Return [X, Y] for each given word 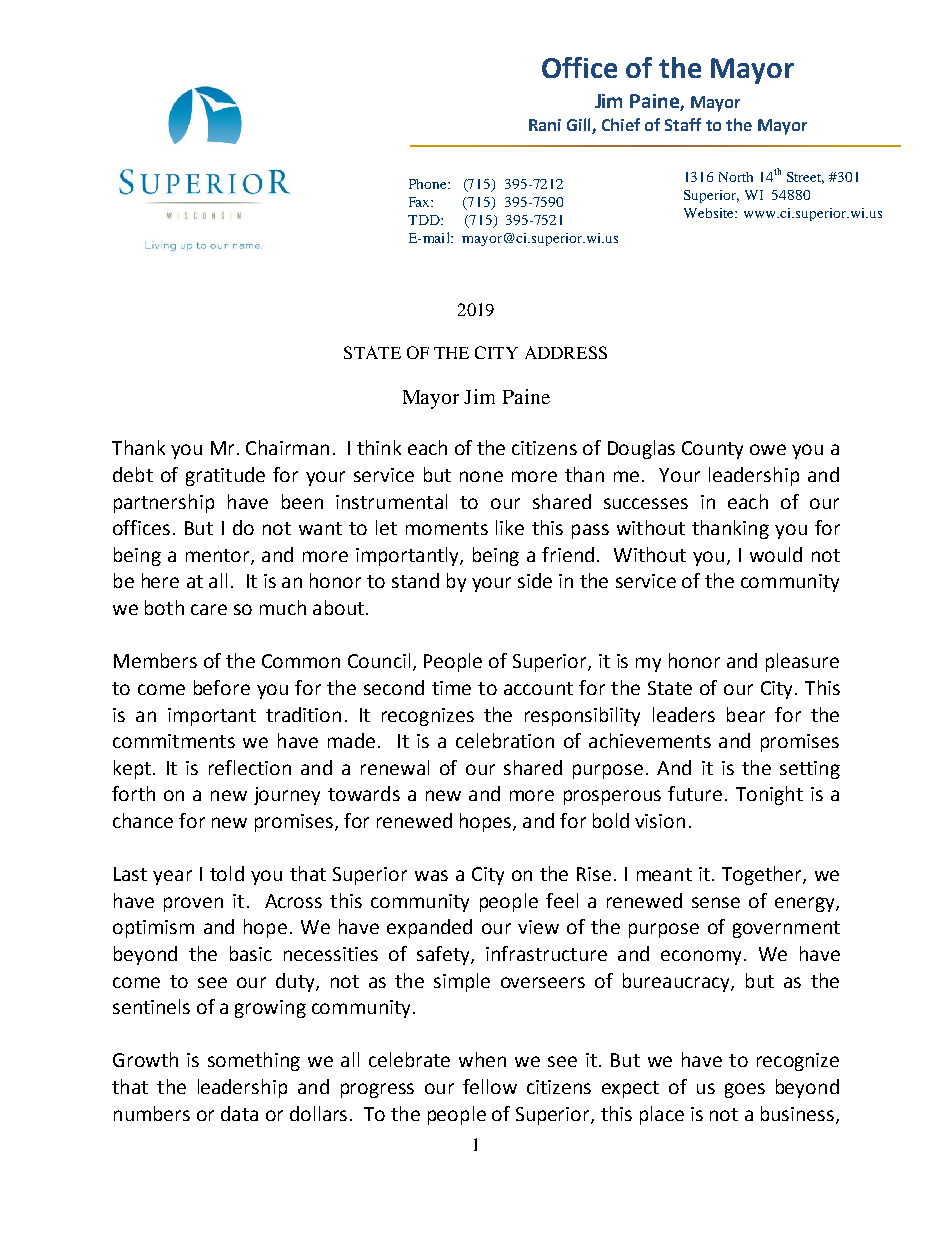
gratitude [225, 476]
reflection [250, 767]
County [712, 450]
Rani [545, 125]
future [695, 793]
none [481, 476]
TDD [425, 220]
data [239, 1113]
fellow [490, 1086]
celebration [505, 740]
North [736, 177]
